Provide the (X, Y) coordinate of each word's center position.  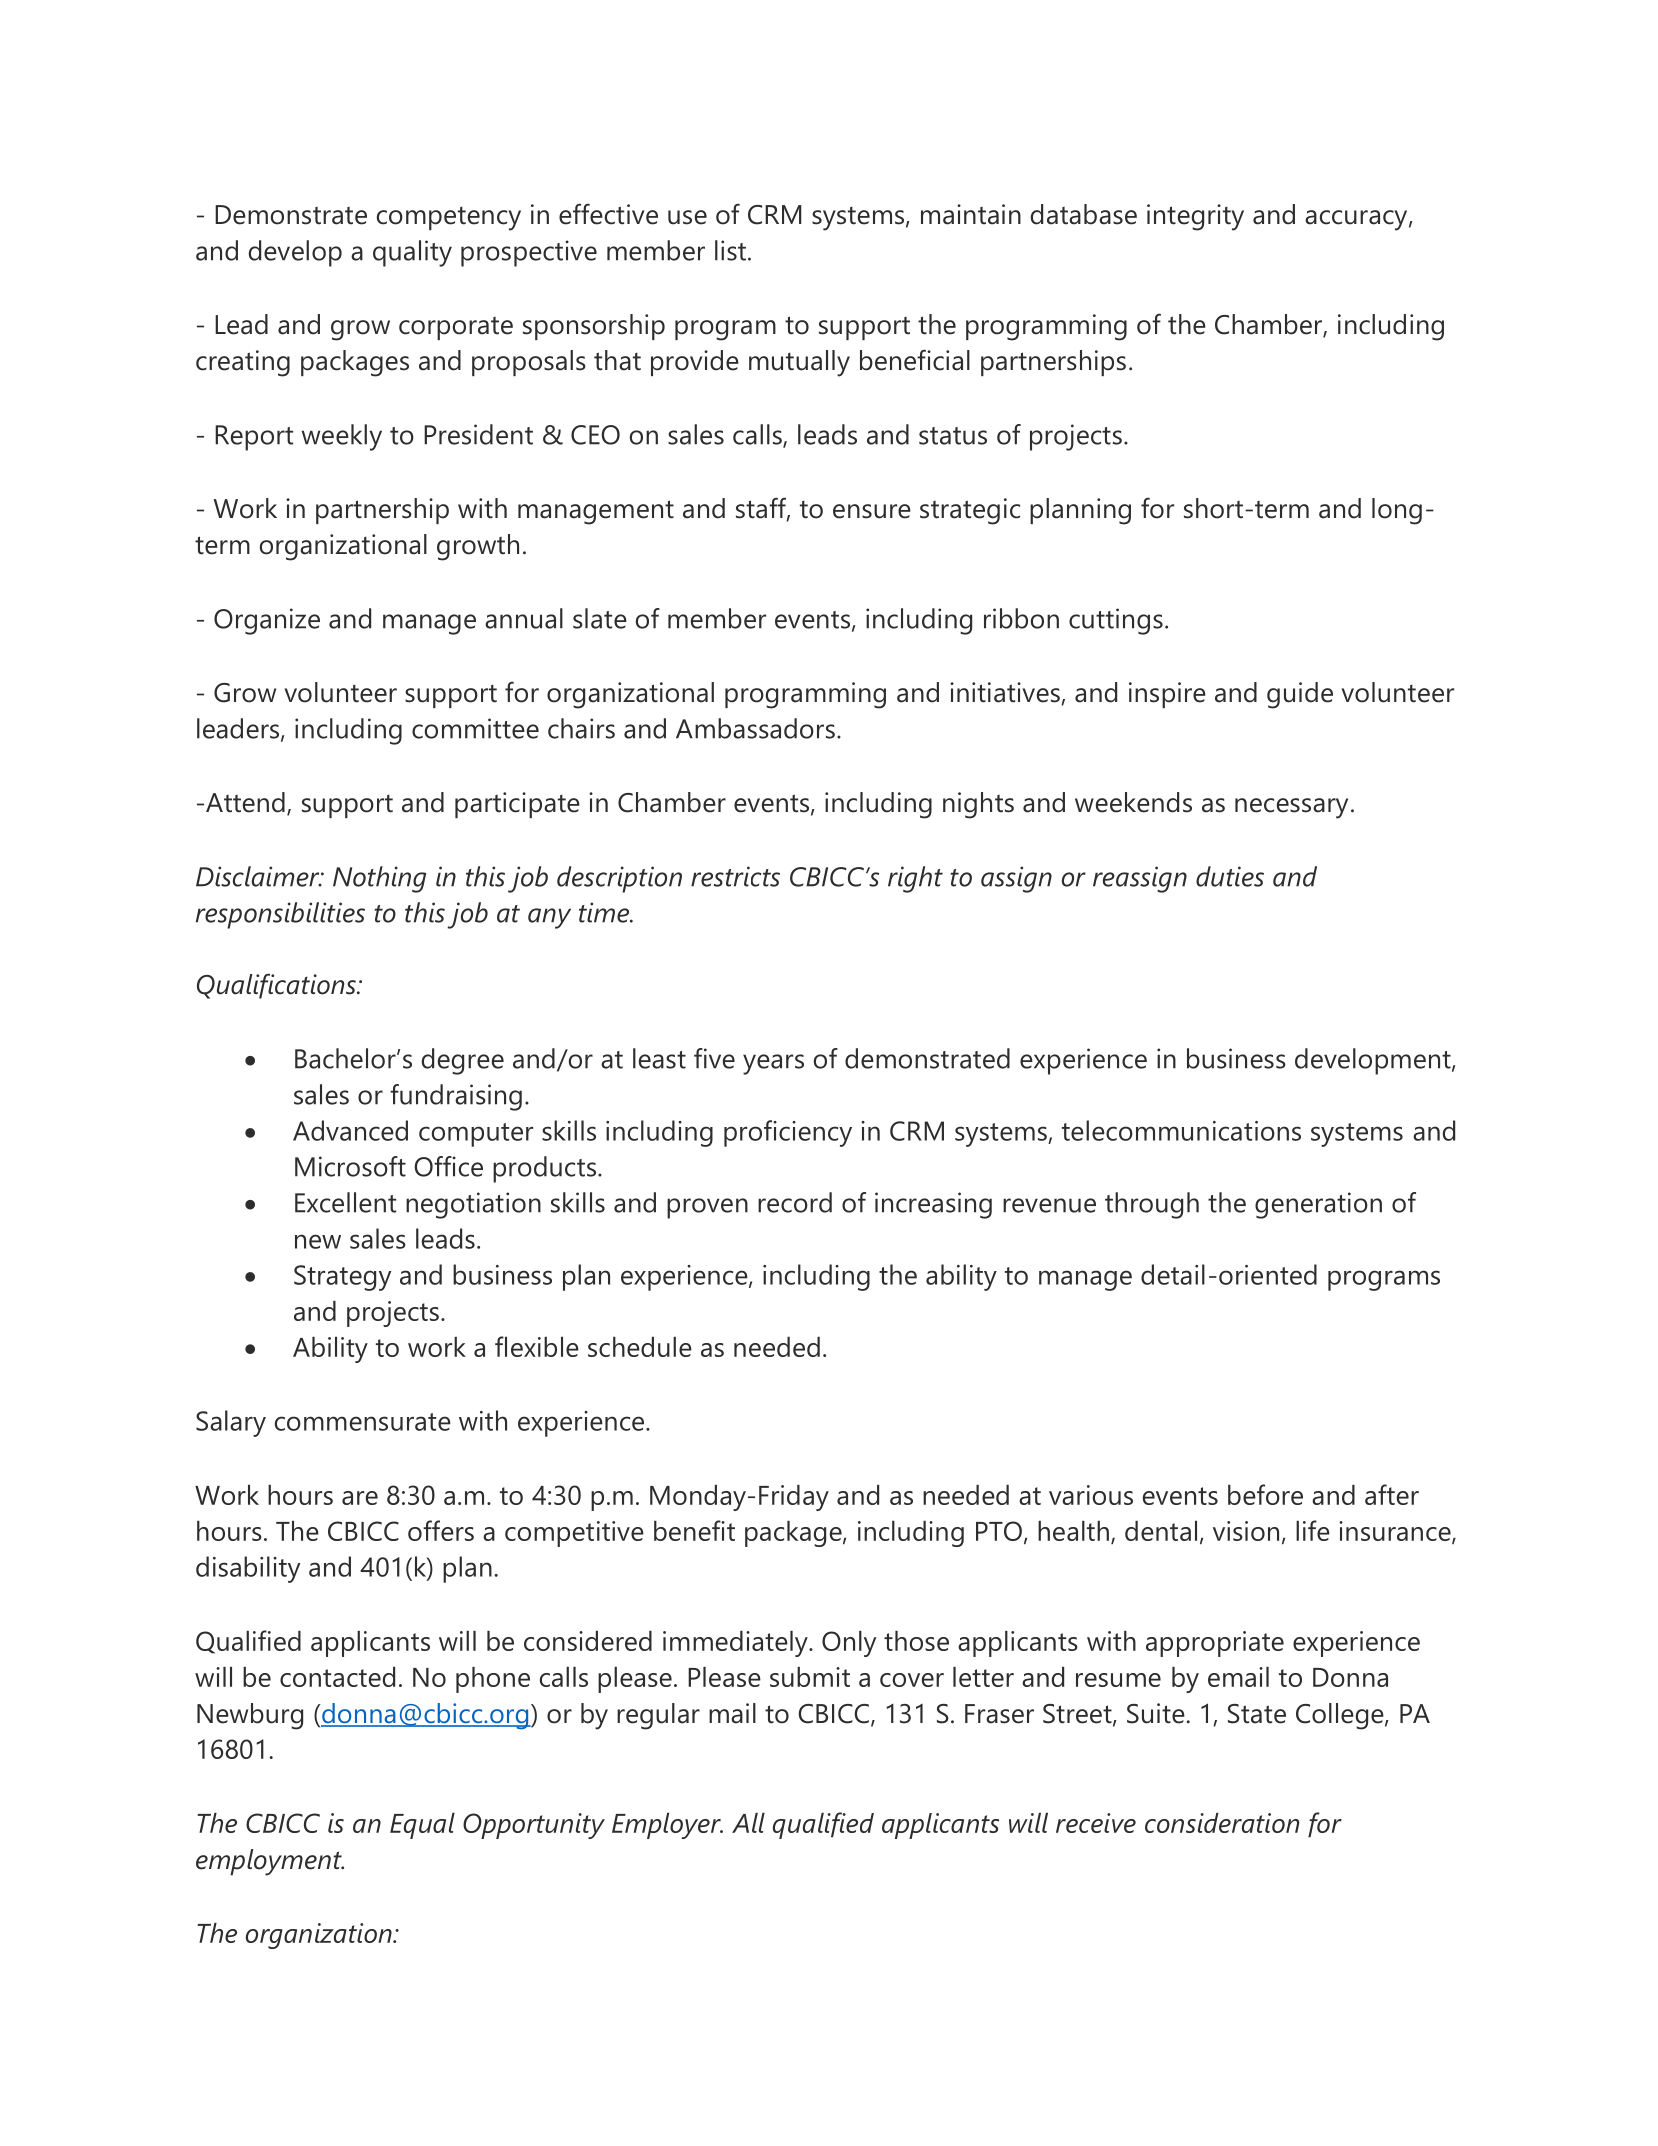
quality (412, 253)
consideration (1222, 1823)
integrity (1195, 217)
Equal (422, 1825)
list (730, 250)
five (714, 1058)
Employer (667, 1825)
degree (463, 1061)
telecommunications (1181, 1130)
